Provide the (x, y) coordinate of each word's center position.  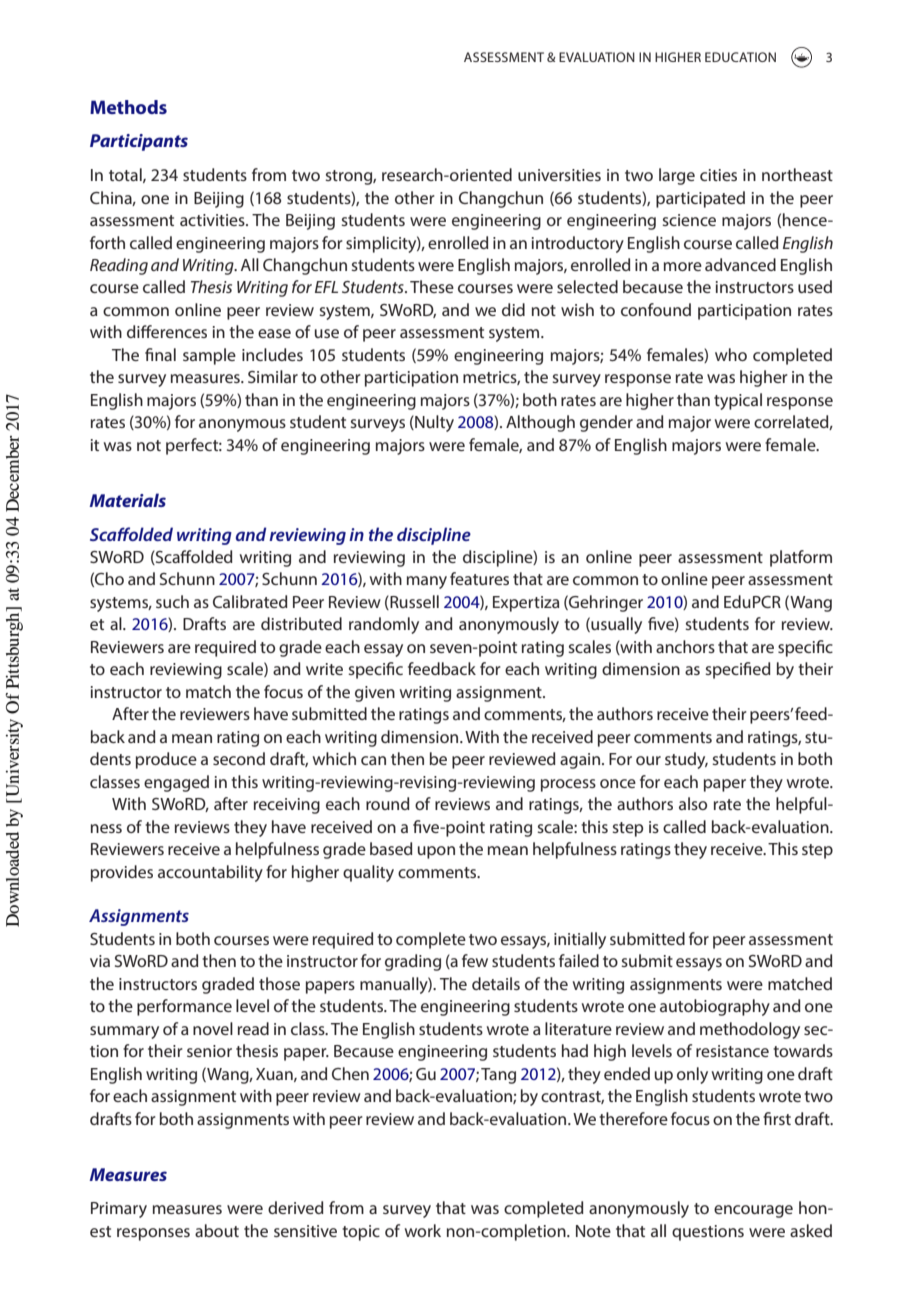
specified (738, 670)
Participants (139, 142)
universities (559, 175)
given (375, 694)
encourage (753, 1211)
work (423, 1230)
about (217, 1230)
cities (718, 175)
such (172, 601)
